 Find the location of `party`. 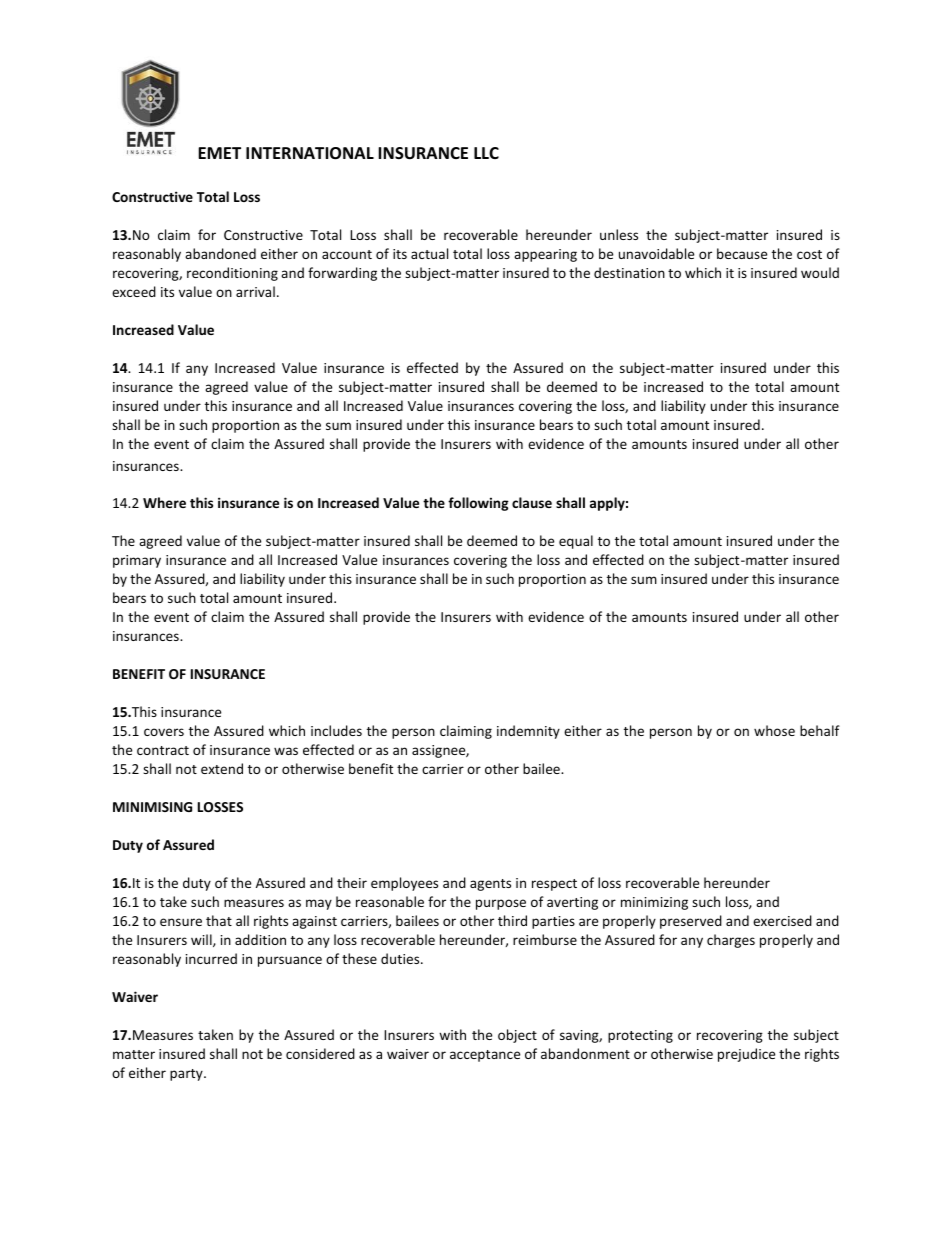

party is located at coordinates (187, 1075).
